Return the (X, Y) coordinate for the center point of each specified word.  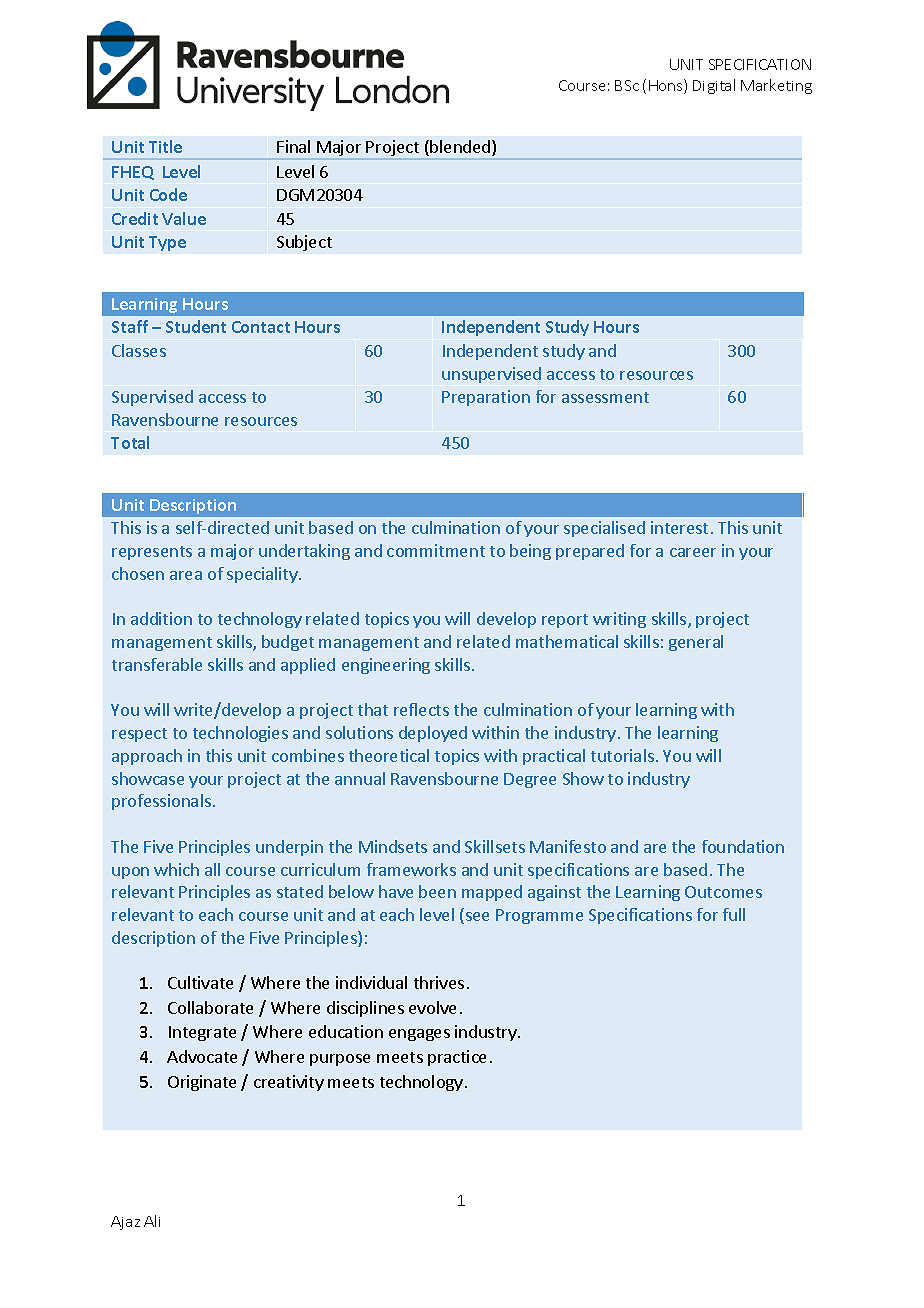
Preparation (486, 398)
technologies (240, 734)
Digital (714, 86)
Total (130, 442)
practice (457, 1058)
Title (165, 146)
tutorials (622, 755)
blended (461, 148)
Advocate (202, 1056)
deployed (433, 734)
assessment (605, 397)
